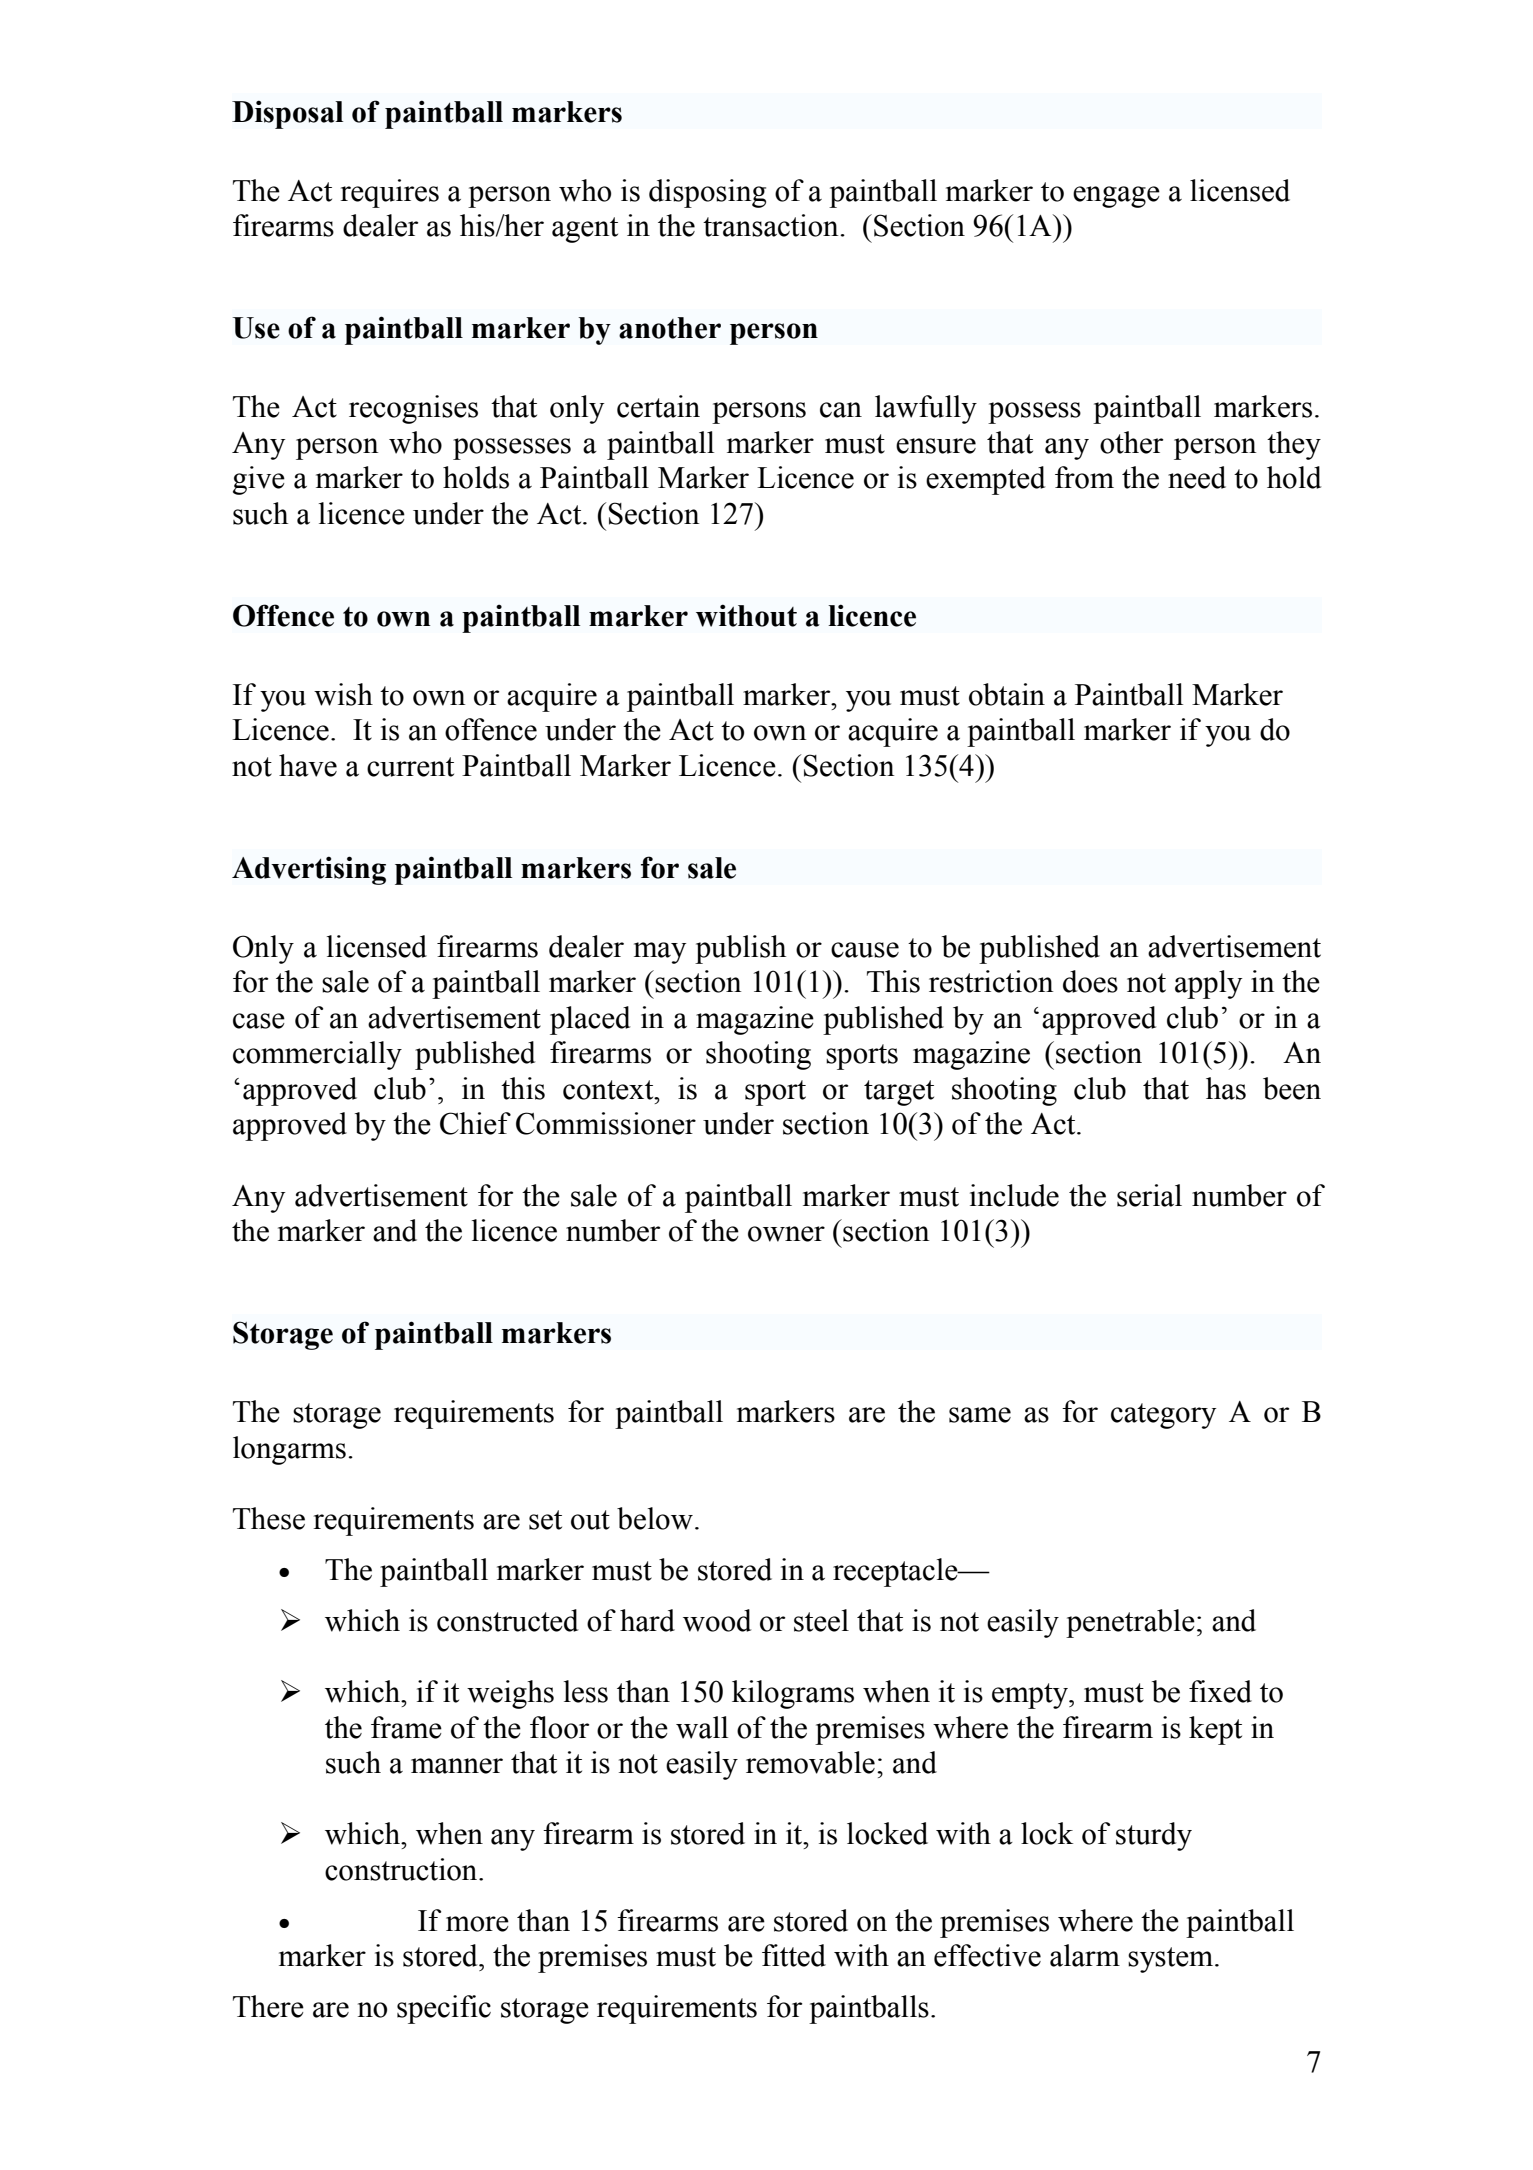  I want to click on requires, so click(389, 193).
